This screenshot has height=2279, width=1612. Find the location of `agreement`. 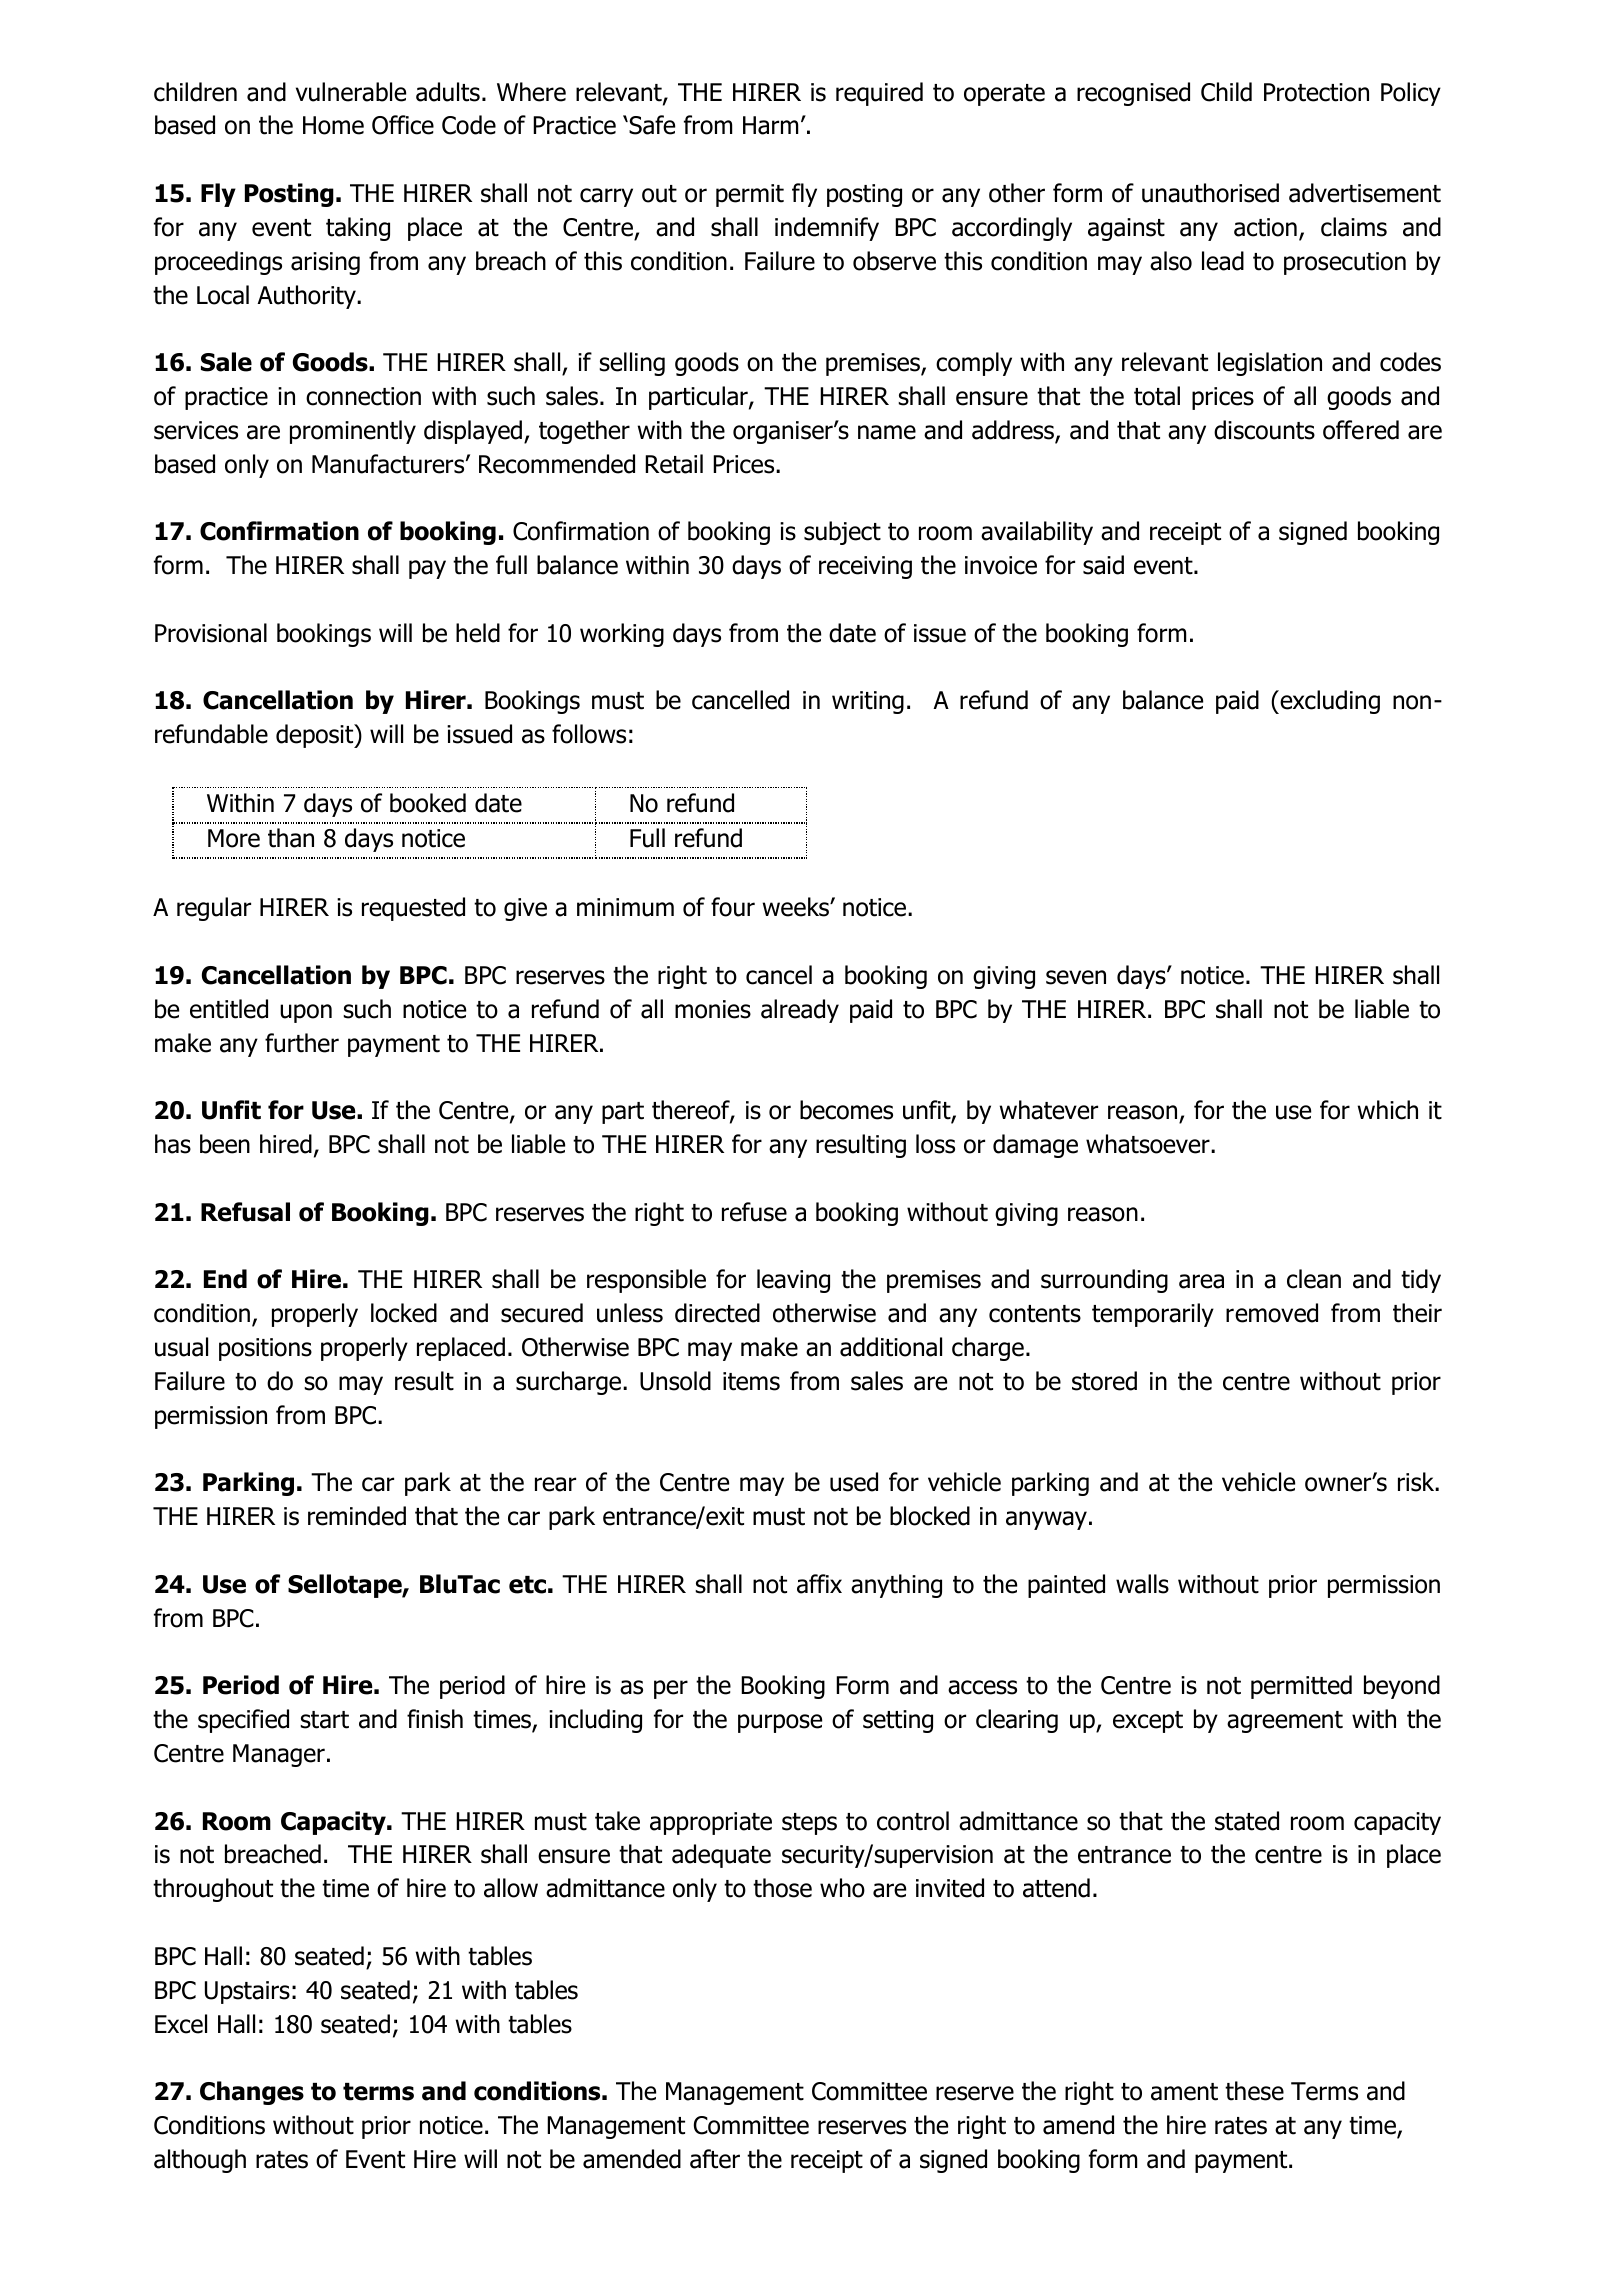

agreement is located at coordinates (1285, 1722).
